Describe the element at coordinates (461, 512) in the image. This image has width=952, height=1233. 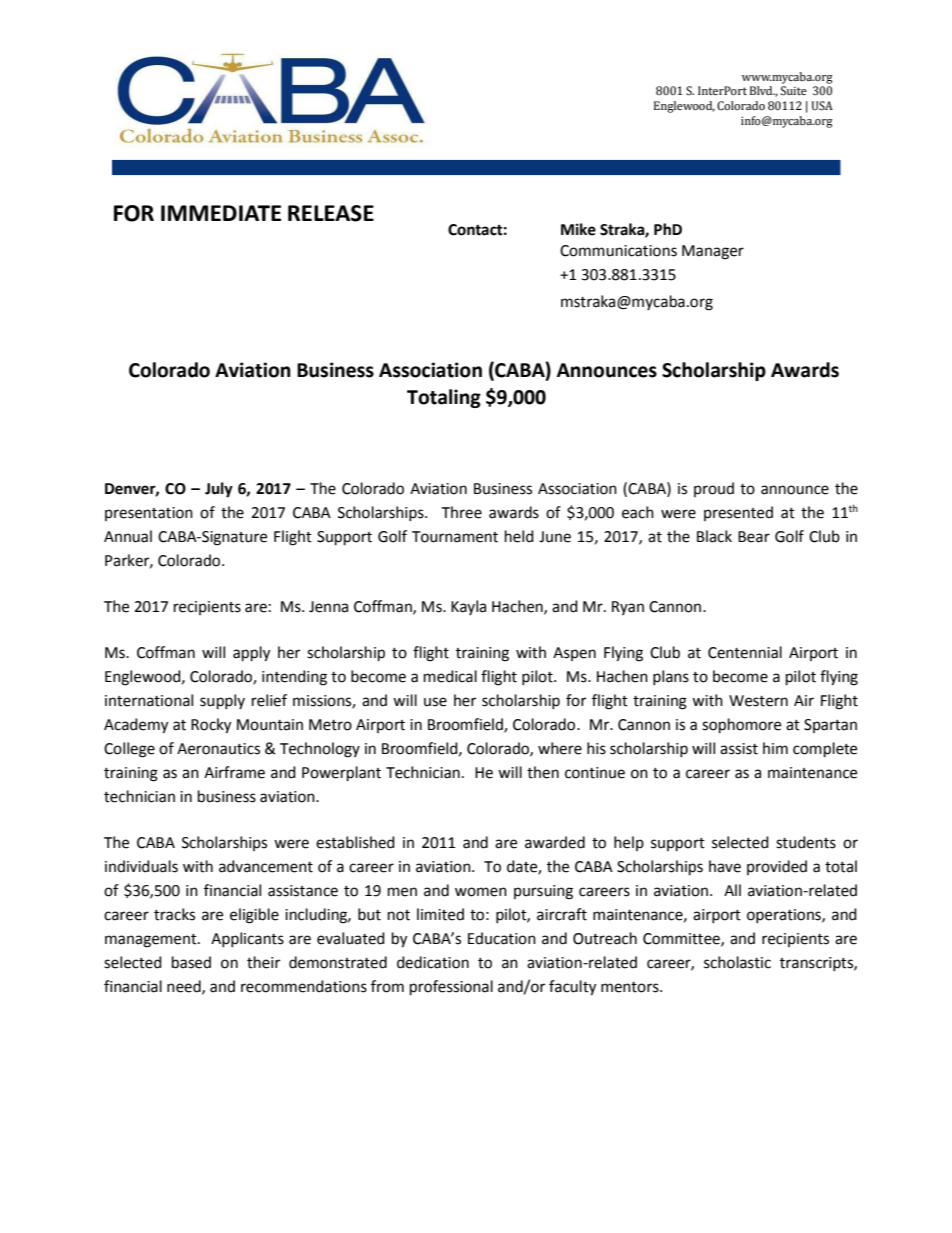
I see `Three` at that location.
